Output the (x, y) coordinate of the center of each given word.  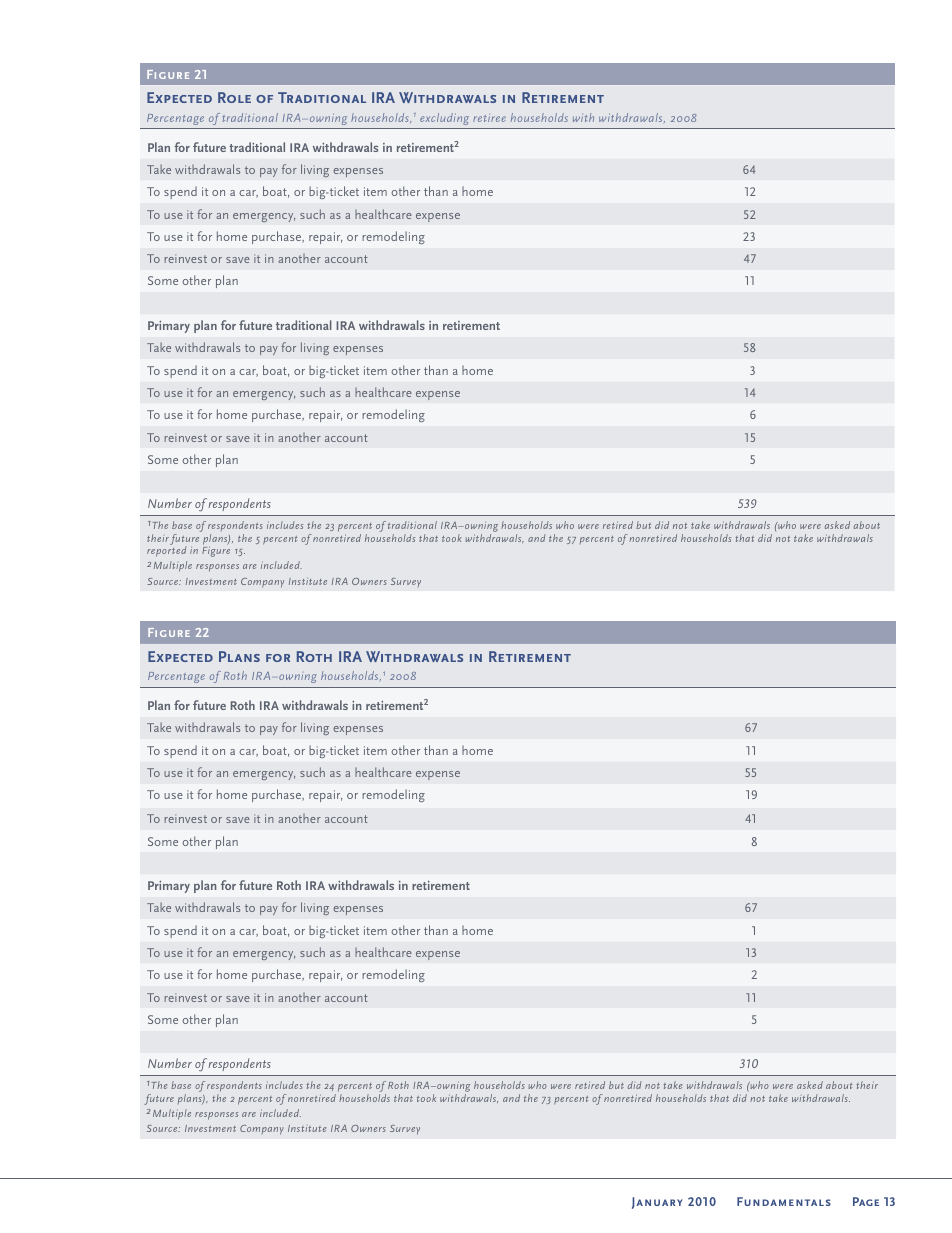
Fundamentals (784, 1201)
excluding (444, 119)
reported (167, 550)
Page (866, 1201)
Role (234, 97)
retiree (489, 118)
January (657, 1203)
